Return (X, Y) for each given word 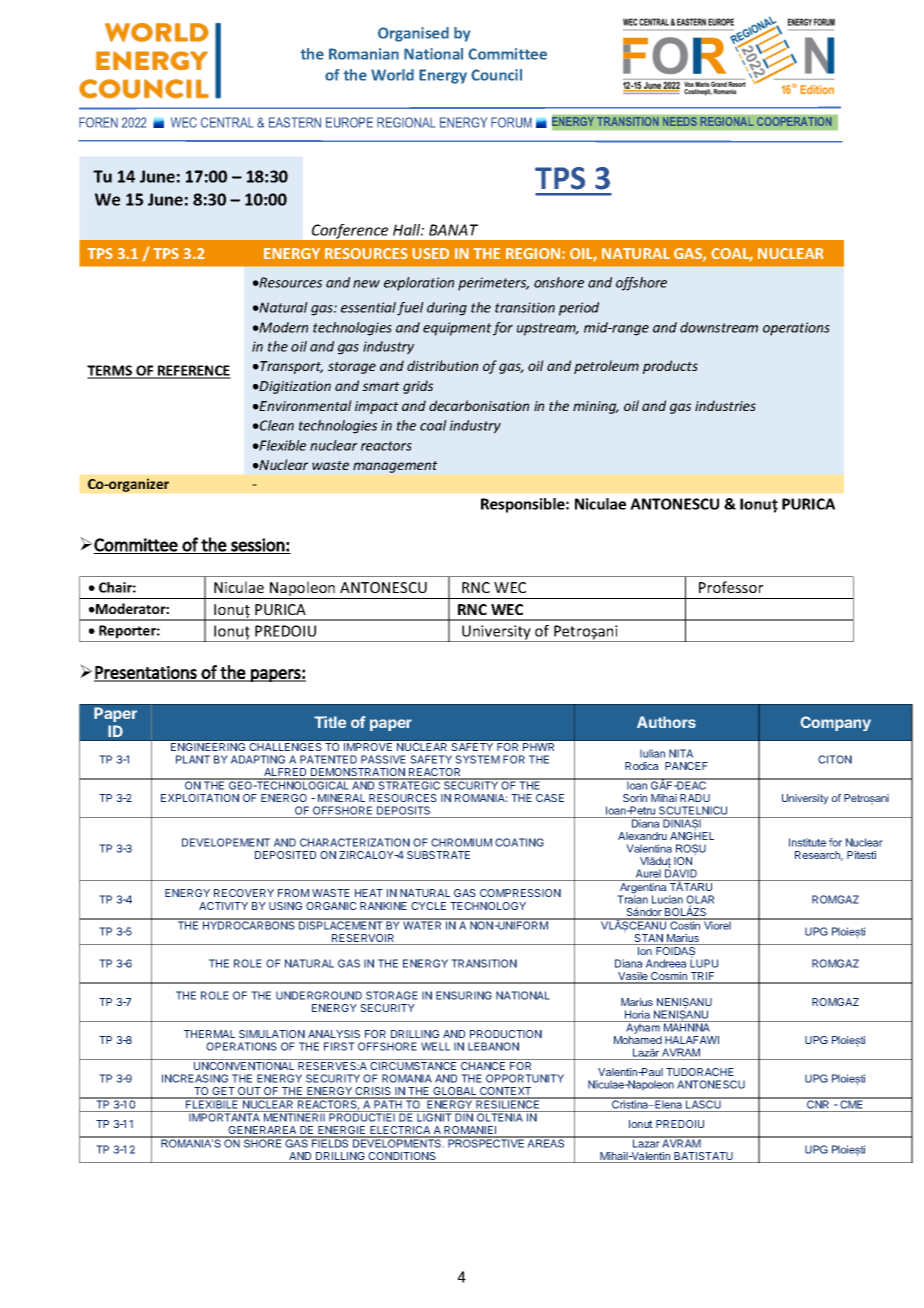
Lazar (646, 1142)
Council (496, 75)
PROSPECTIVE (486, 1142)
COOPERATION (794, 121)
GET (224, 1092)
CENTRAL (227, 122)
